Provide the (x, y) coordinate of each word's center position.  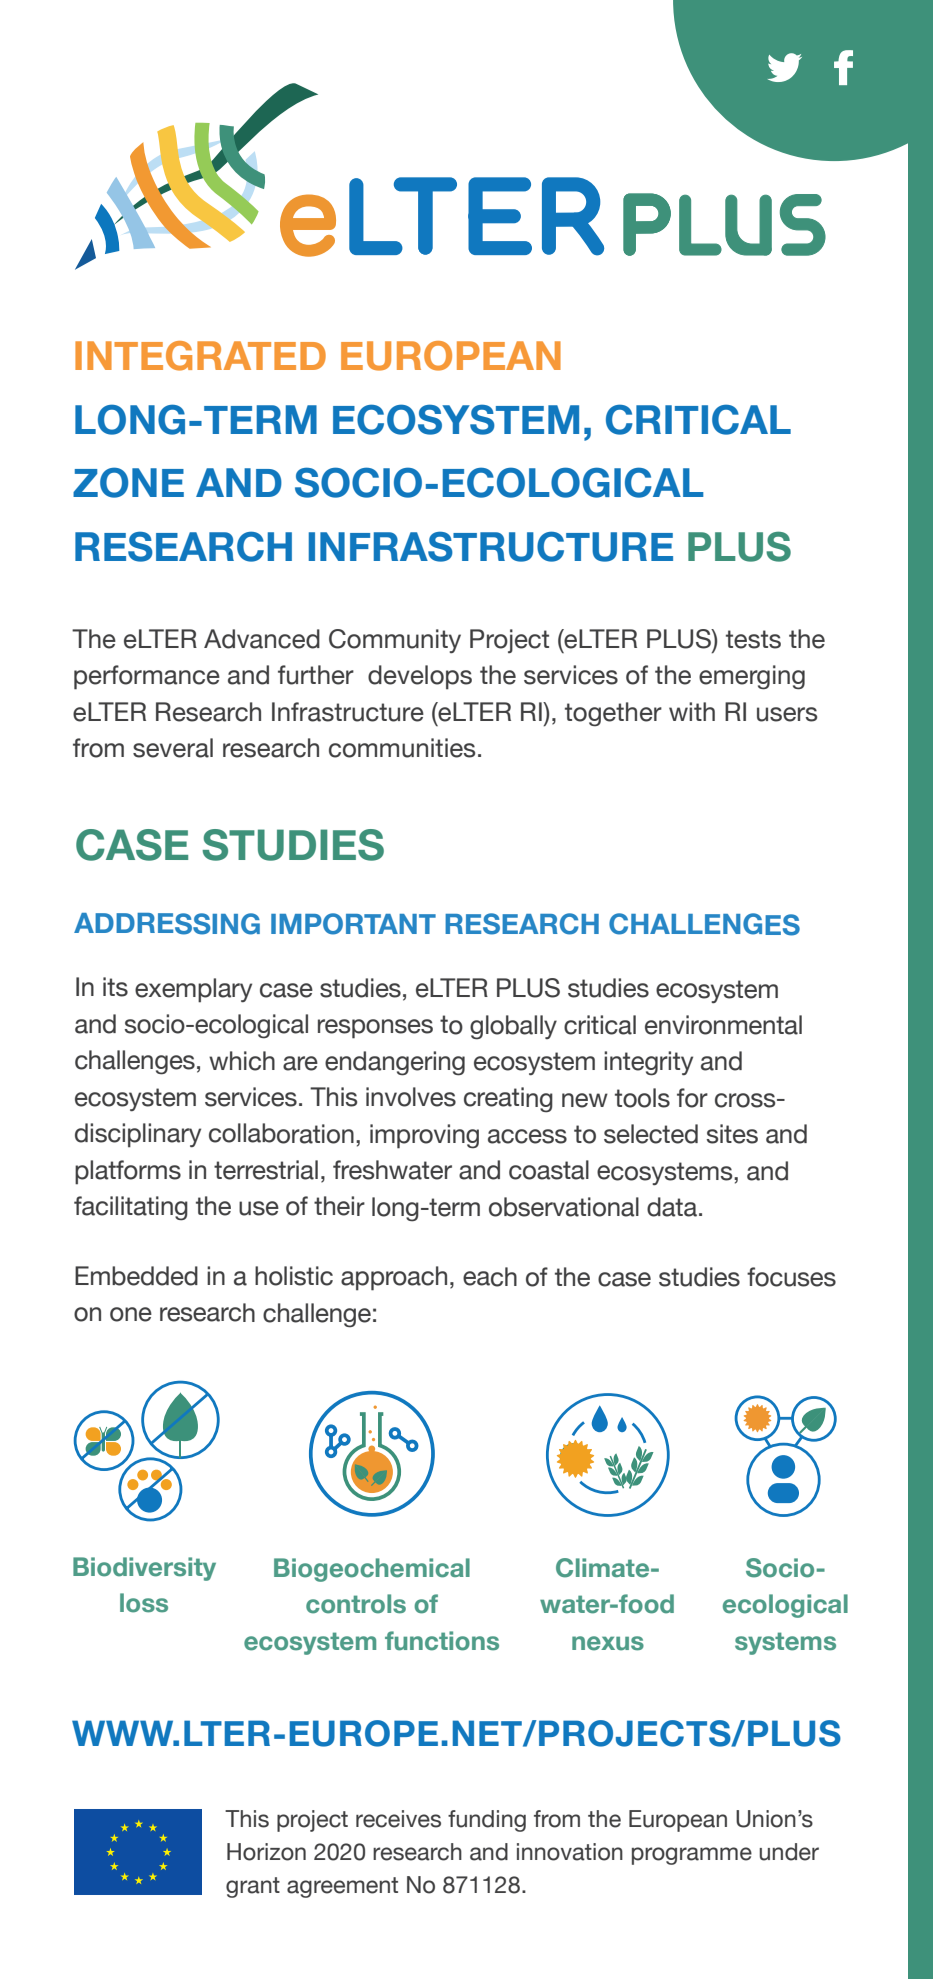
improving (424, 1136)
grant (253, 1887)
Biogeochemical (372, 1570)
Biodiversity (144, 1569)
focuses (791, 1277)
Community (395, 641)
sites (732, 1134)
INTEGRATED (200, 356)
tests (753, 639)
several (173, 748)
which (242, 1061)
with (692, 711)
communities (402, 748)
